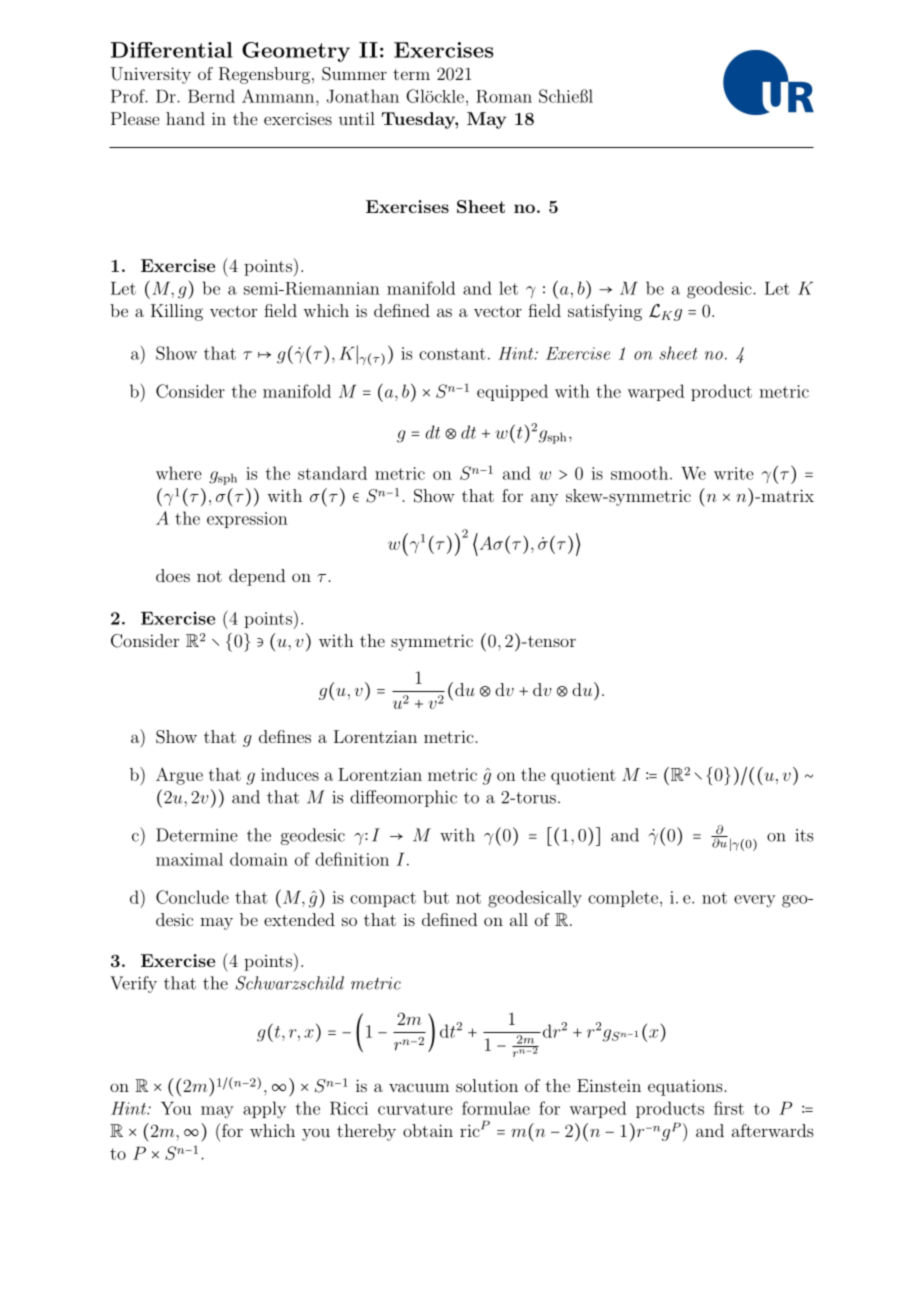 Image resolution: width=924 pixels, height=1308 pixels. I want to click on apply, so click(264, 1109).
